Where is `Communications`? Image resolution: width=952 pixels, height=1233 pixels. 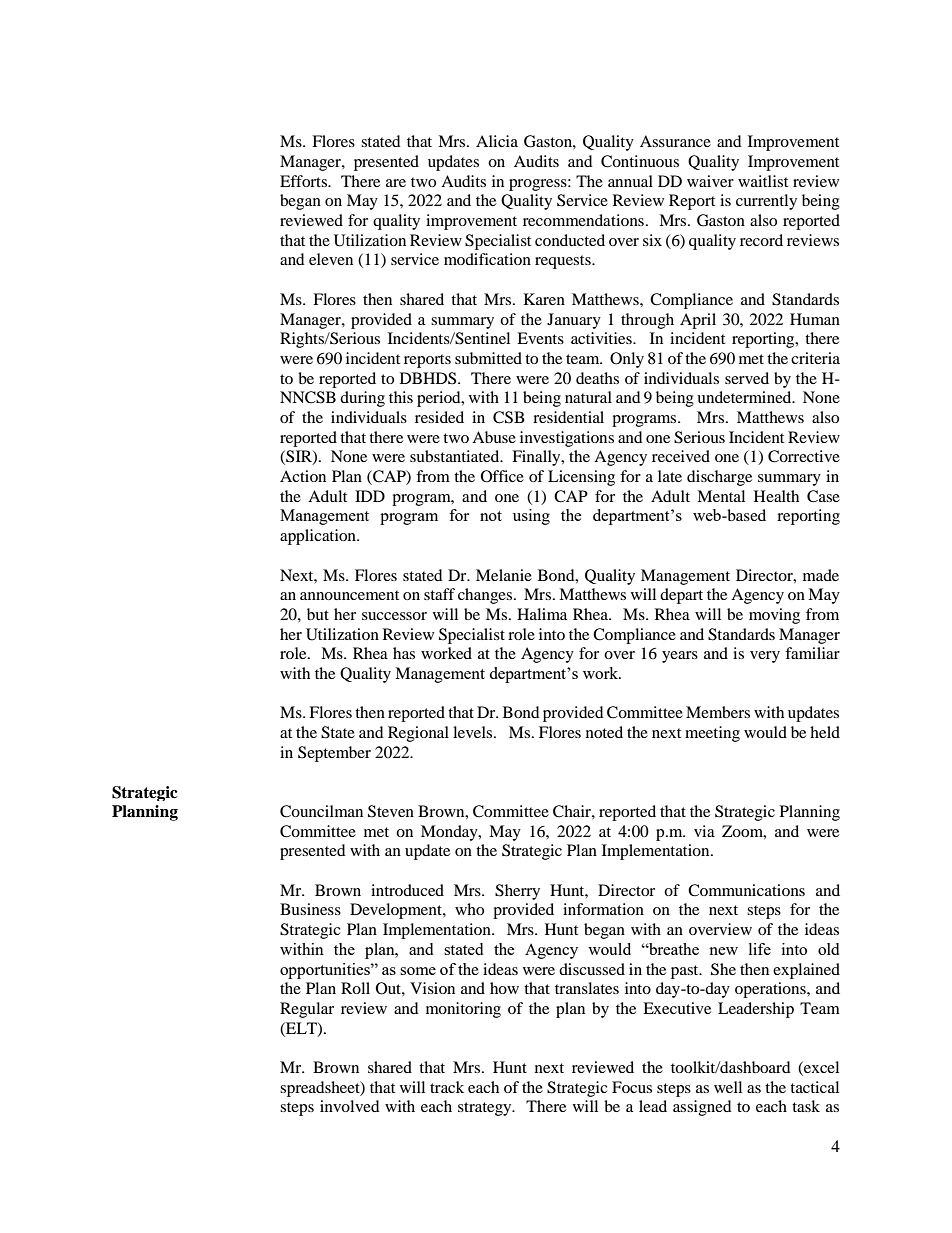 Communications is located at coordinates (746, 890).
